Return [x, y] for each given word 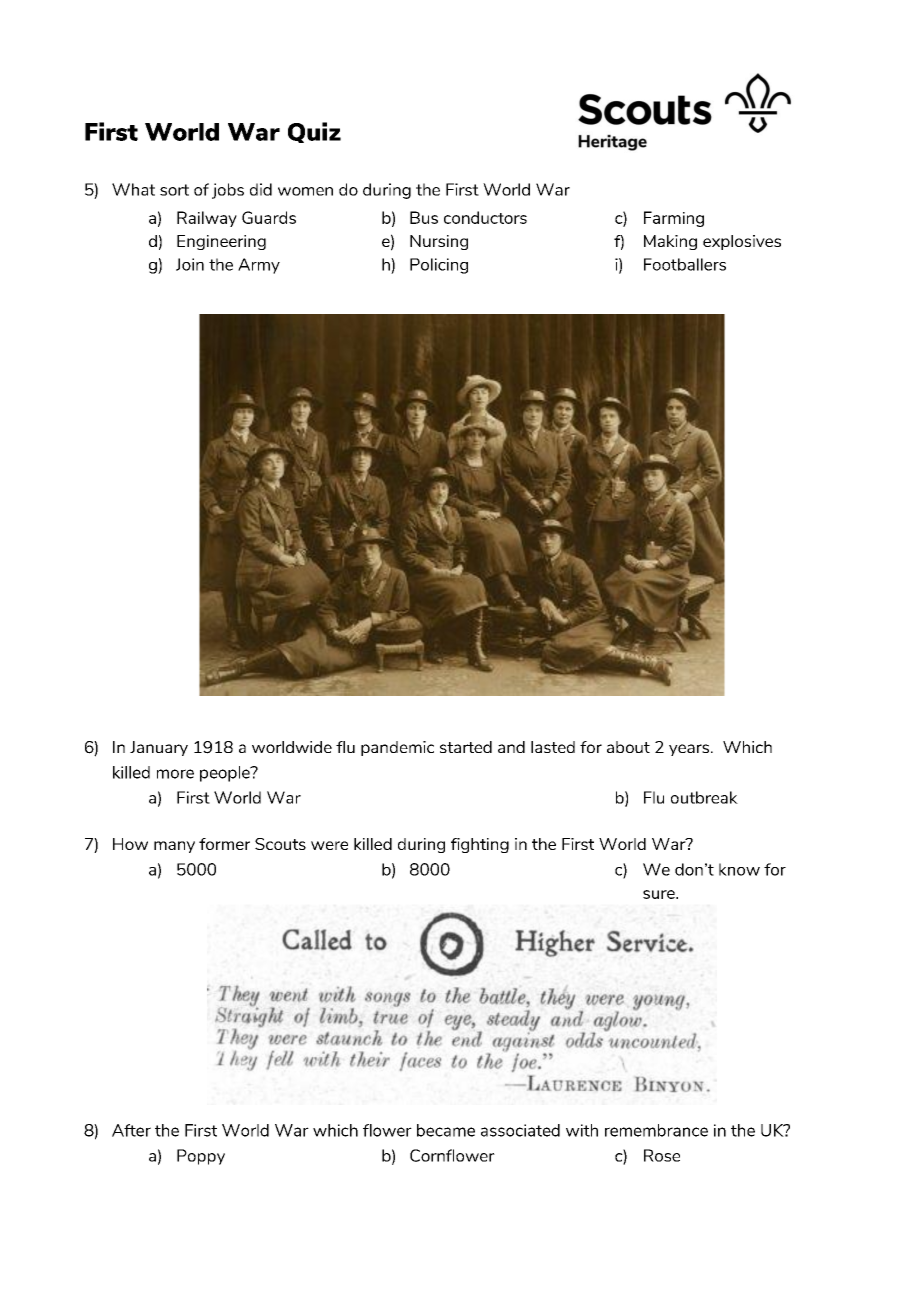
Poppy [201, 1157]
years [690, 750]
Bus [424, 217]
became [446, 1130]
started [466, 747]
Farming [674, 219]
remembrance [656, 1130]
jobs [228, 191]
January [159, 748]
